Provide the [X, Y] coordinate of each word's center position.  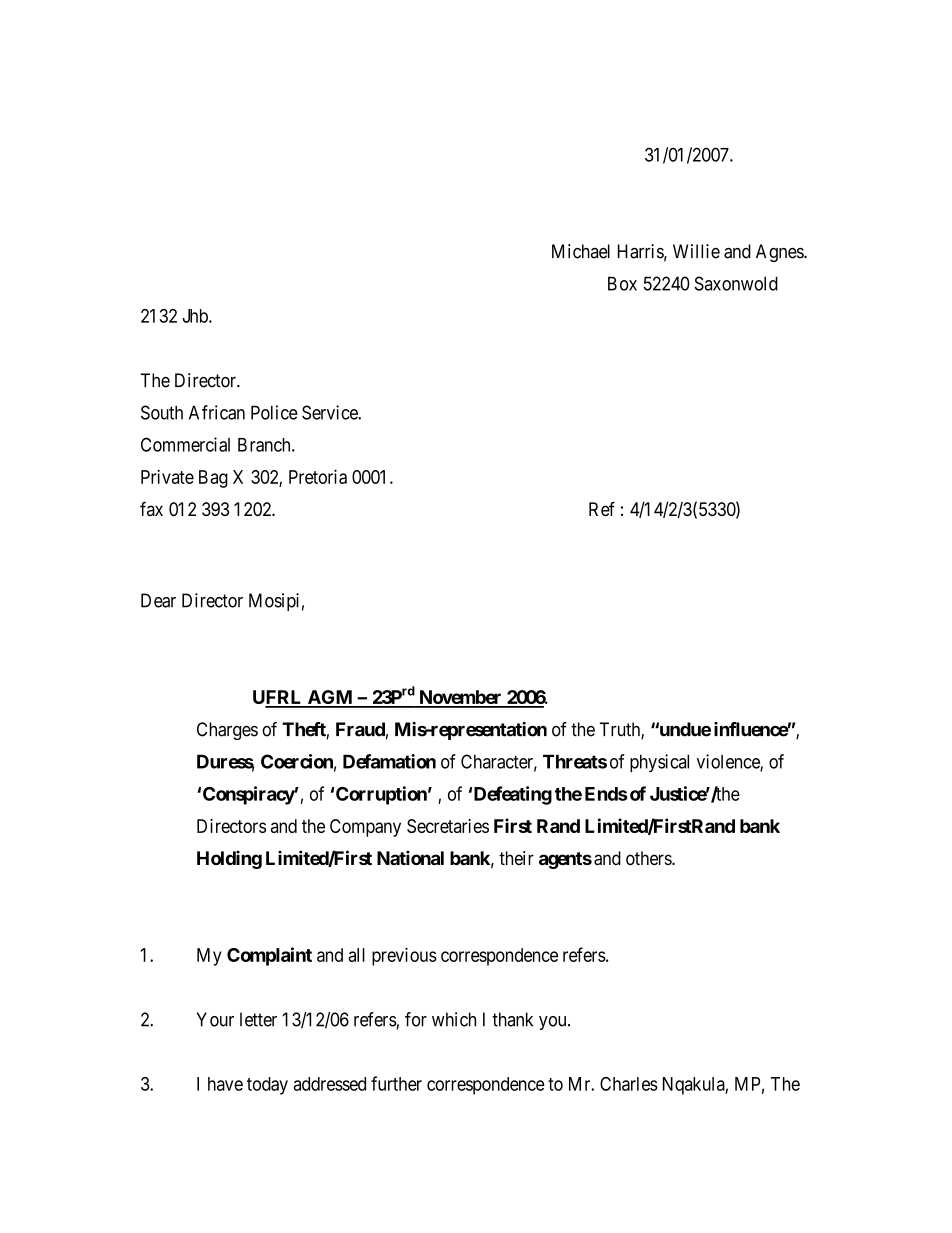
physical [659, 763]
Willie [696, 251]
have [225, 1084]
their [516, 858]
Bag [213, 479]
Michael [581, 251]
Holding [229, 859]
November [460, 698]
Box [622, 283]
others [649, 858]
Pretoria [318, 476]
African [217, 412]
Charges [227, 731]
